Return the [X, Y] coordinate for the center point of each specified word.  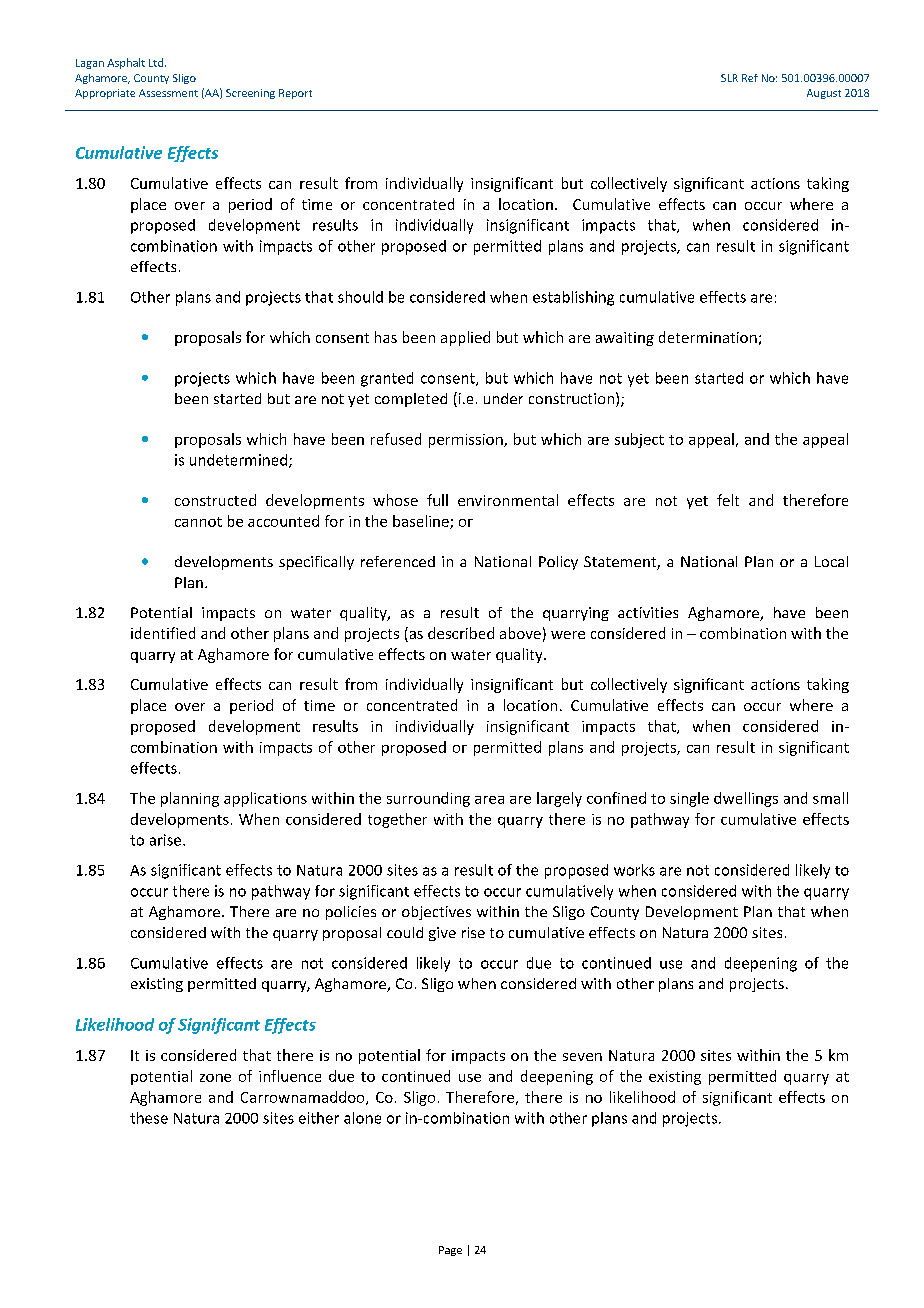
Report [295, 94]
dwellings [746, 799]
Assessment [168, 93]
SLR [729, 78]
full [437, 500]
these [149, 1118]
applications [265, 799]
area [489, 800]
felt [728, 500]
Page [450, 1251]
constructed [215, 500]
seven [582, 1057]
